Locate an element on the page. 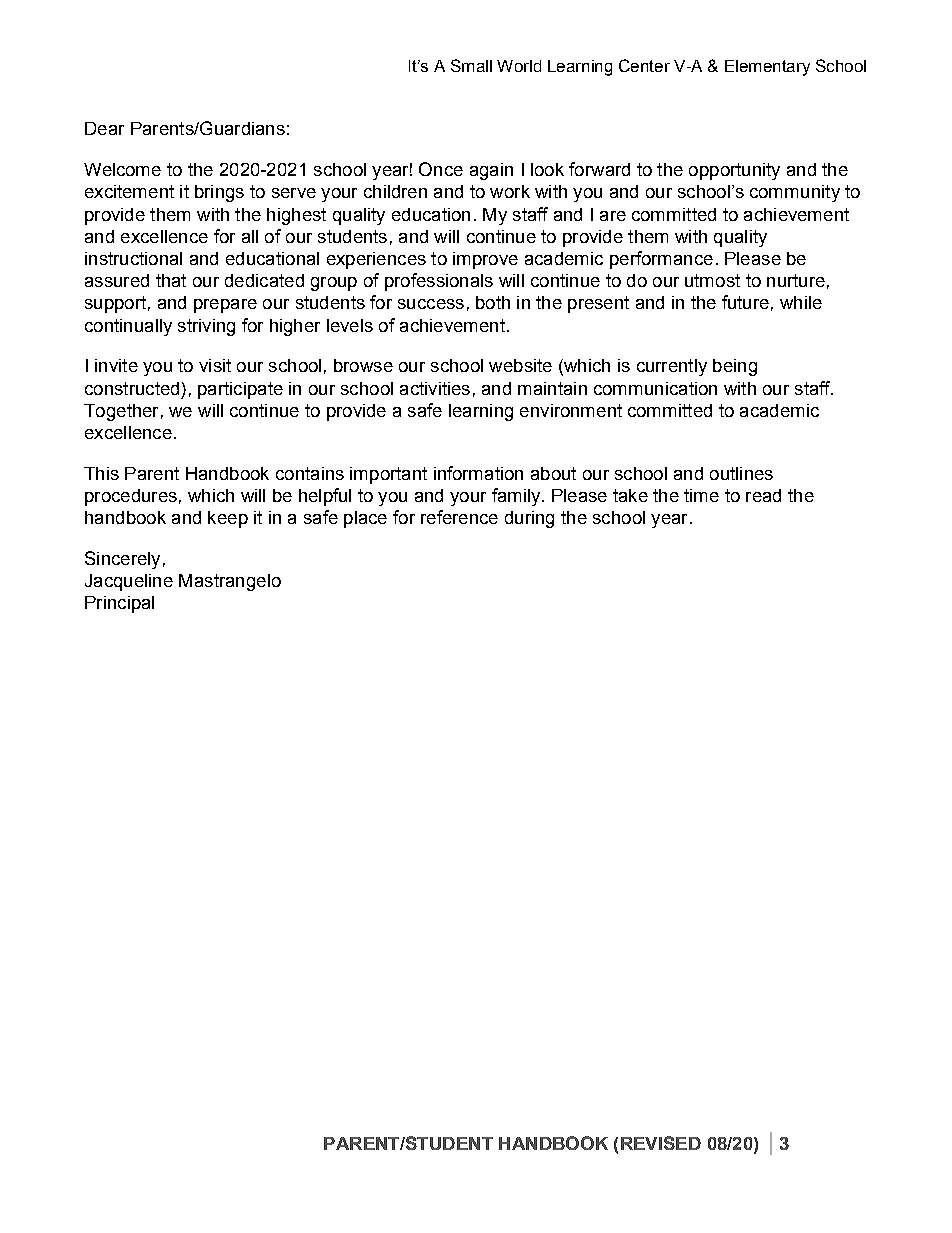 The height and width of the document is (1233, 952). reference is located at coordinates (459, 517).
